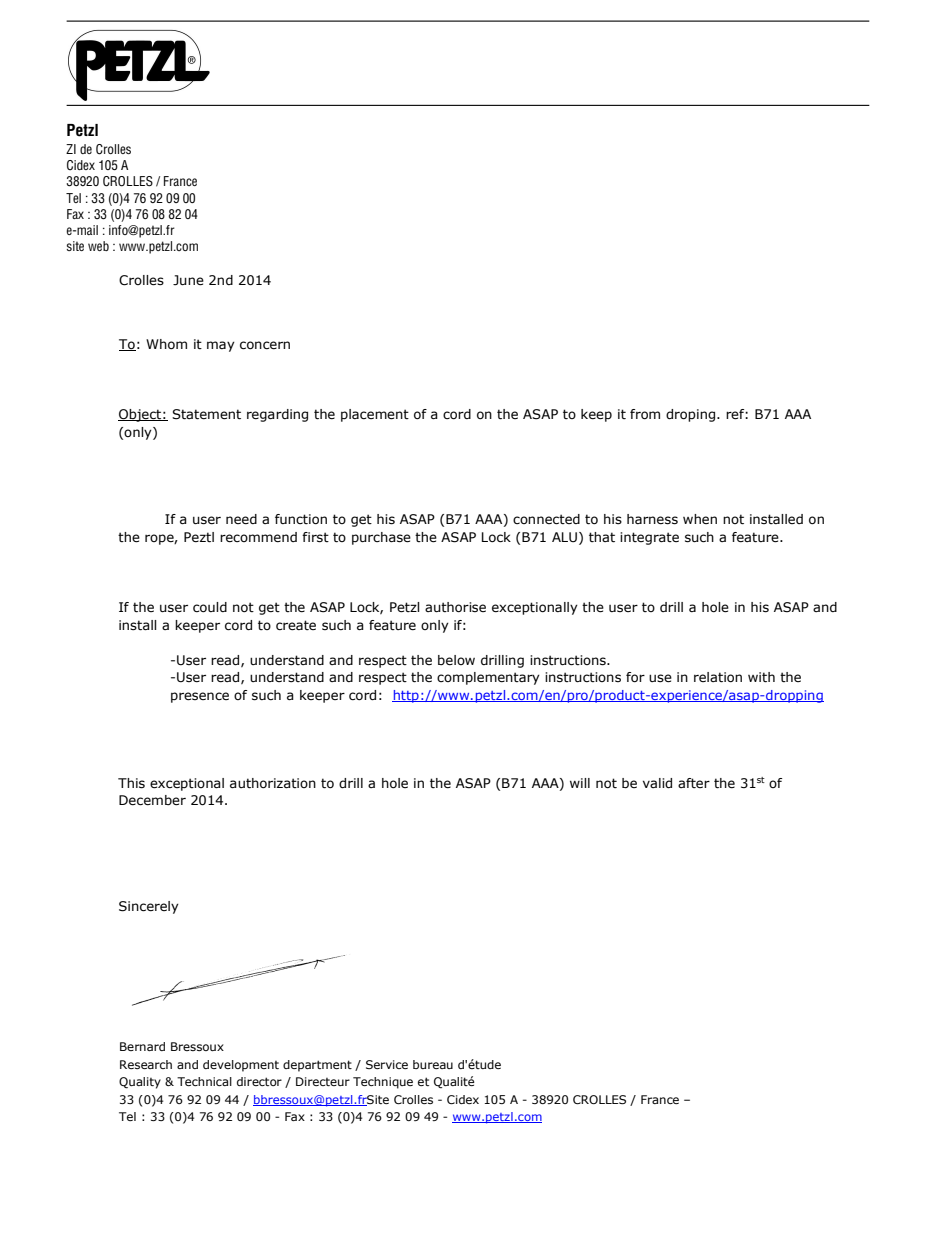  Describe the element at coordinates (718, 677) in the screenshot. I see `relation` at that location.
